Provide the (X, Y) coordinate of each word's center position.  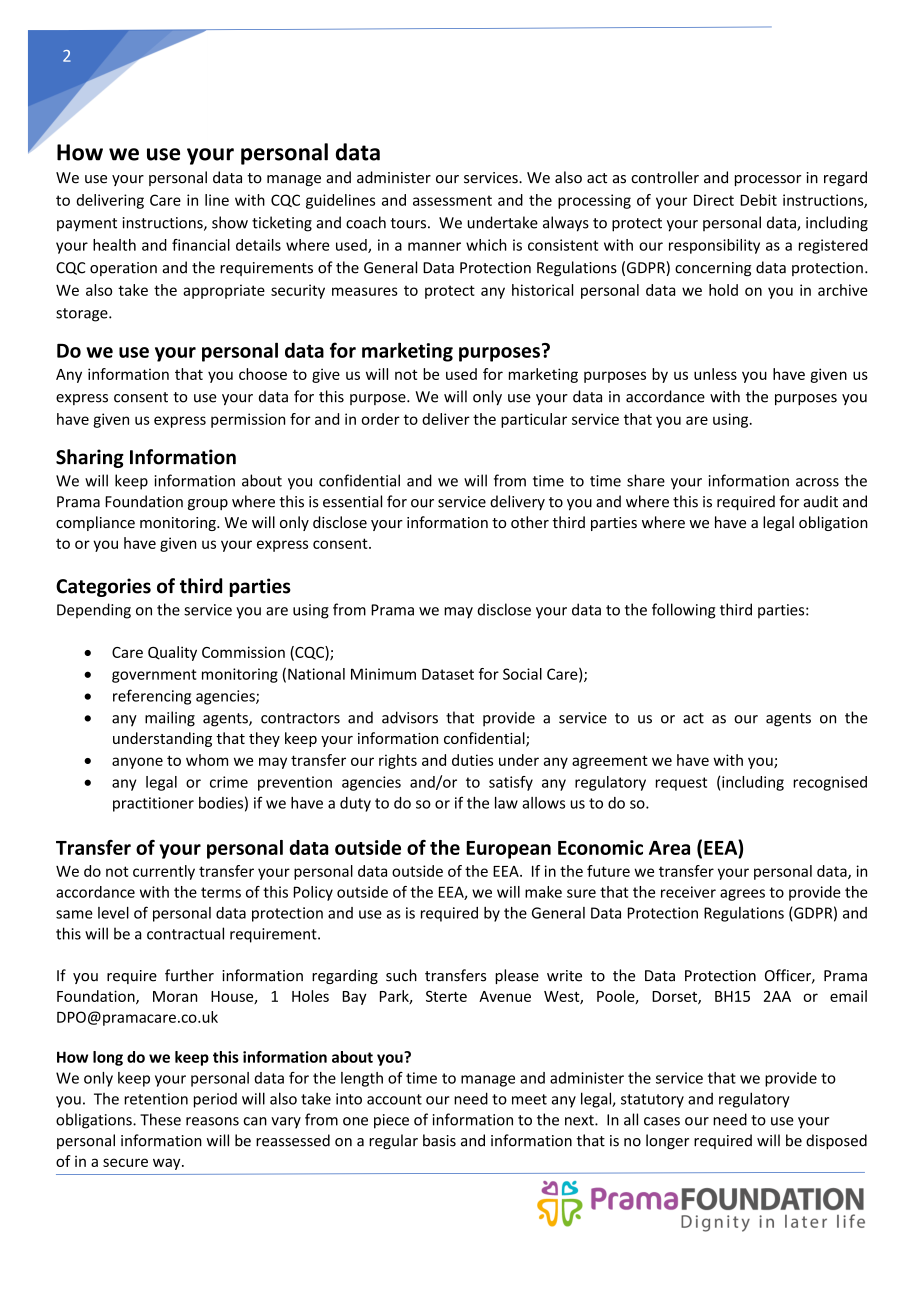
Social (522, 674)
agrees (742, 895)
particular (534, 420)
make (543, 892)
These (160, 1119)
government (154, 676)
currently (164, 872)
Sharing (90, 458)
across (817, 482)
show (230, 222)
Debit (758, 200)
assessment (452, 200)
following (683, 611)
